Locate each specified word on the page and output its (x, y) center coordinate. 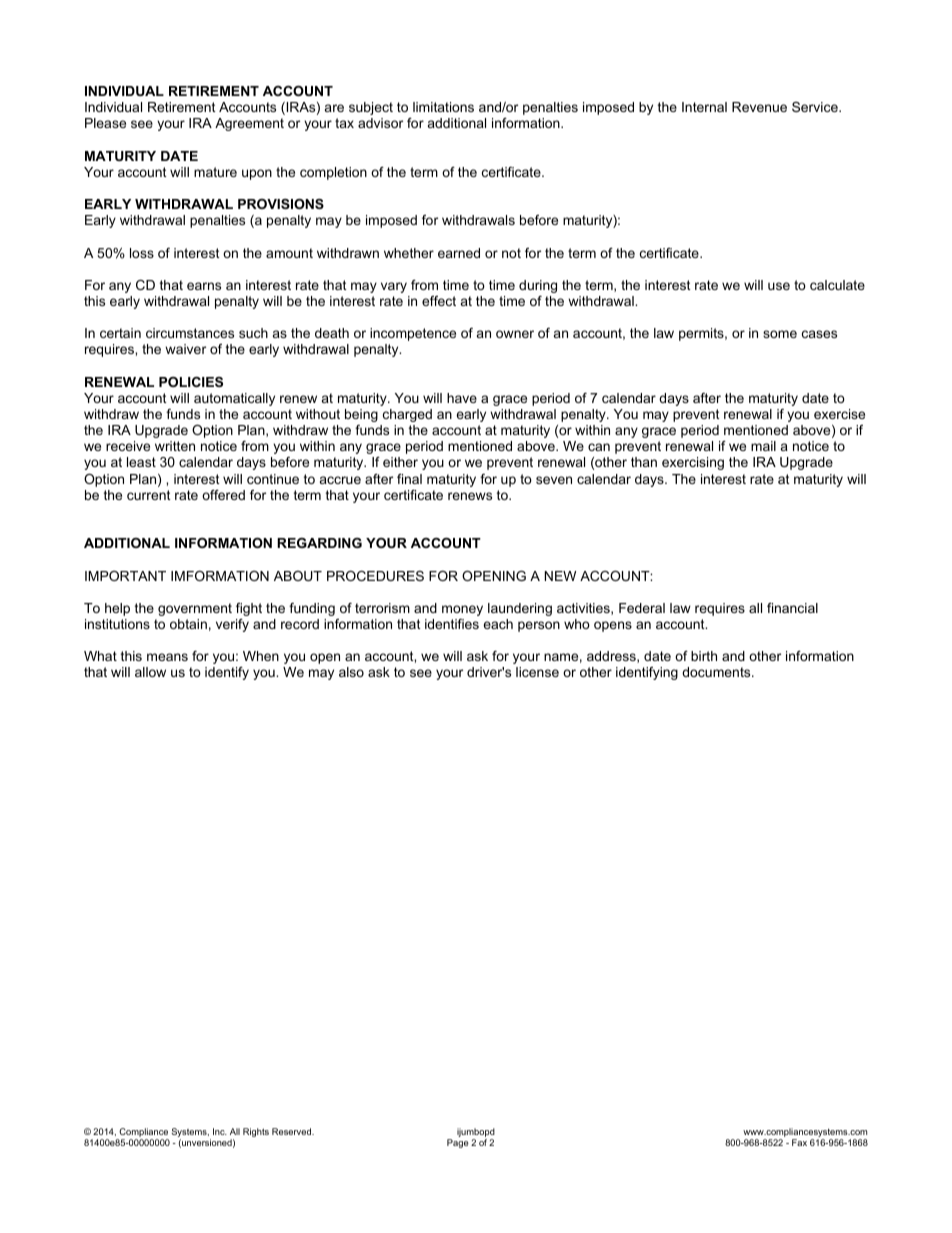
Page (458, 1143)
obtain (188, 624)
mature (215, 172)
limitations (443, 107)
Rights (256, 1132)
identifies (452, 624)
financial (792, 608)
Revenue (759, 107)
